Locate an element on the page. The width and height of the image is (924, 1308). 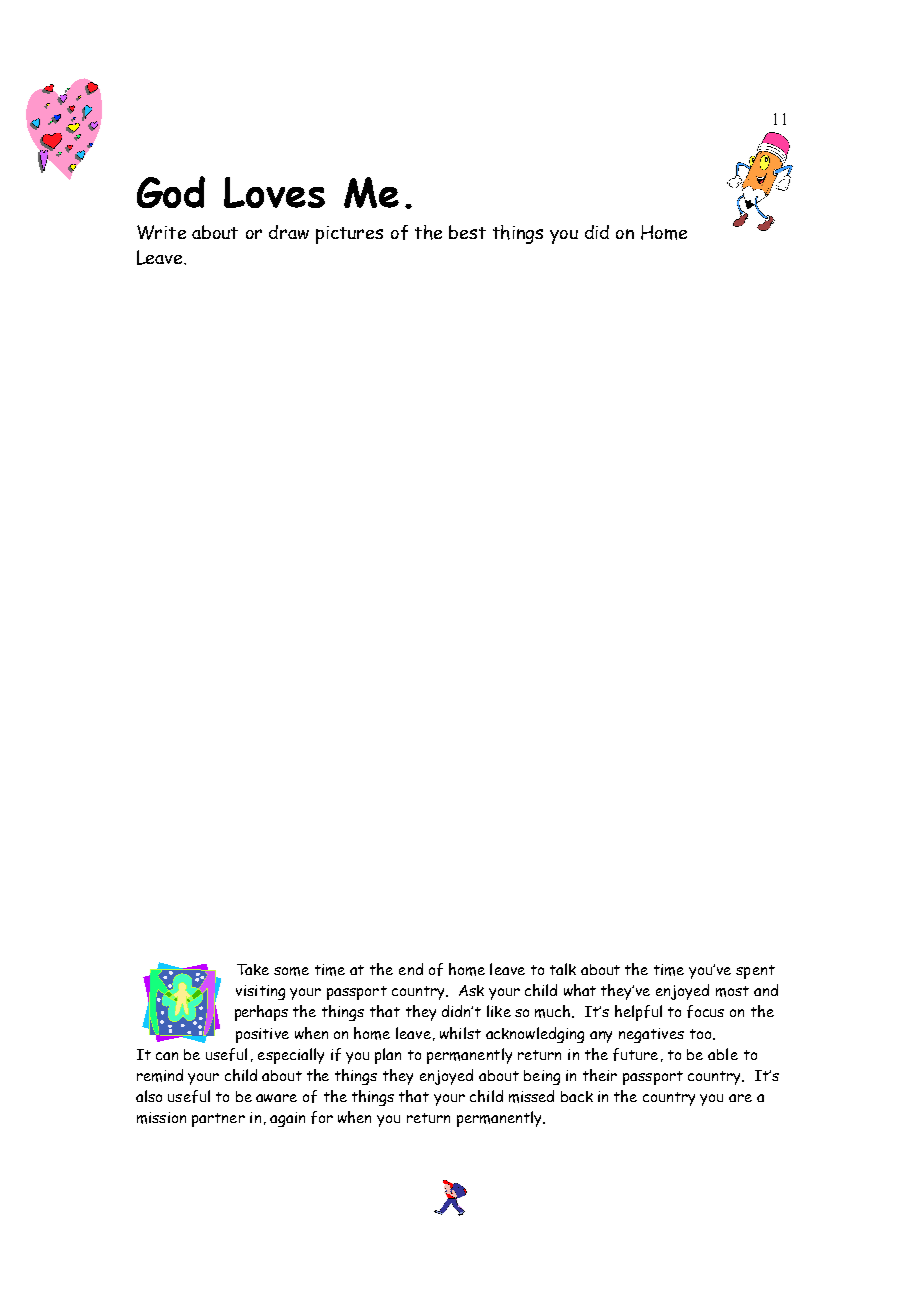
Take is located at coordinates (253, 969).
